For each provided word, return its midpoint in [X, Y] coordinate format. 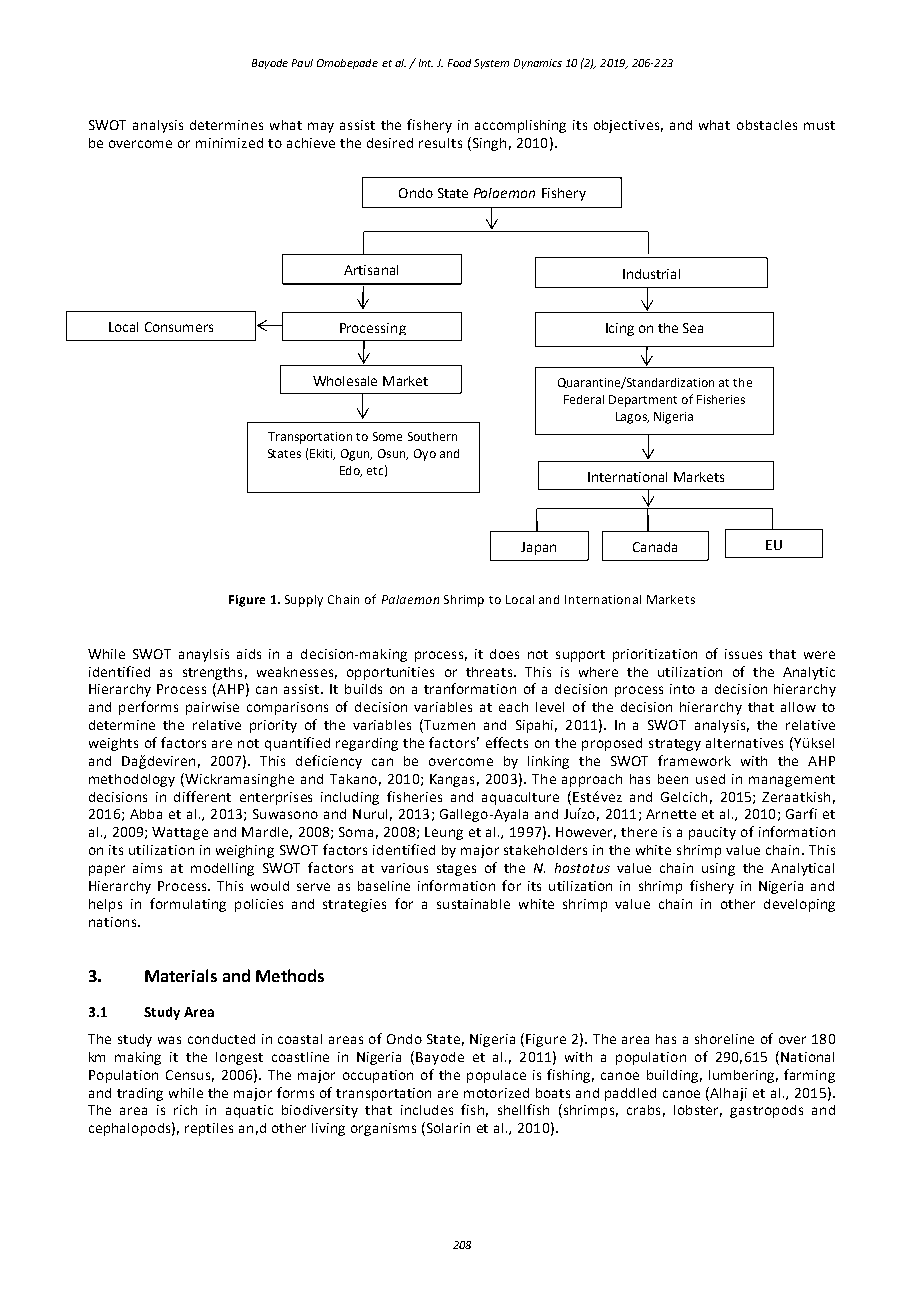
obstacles [767, 125]
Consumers [179, 327]
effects [507, 742]
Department [643, 401]
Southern [432, 436]
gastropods [766, 1111]
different [202, 796]
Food [459, 63]
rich [185, 1110]
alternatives [744, 743]
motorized [496, 1093]
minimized [229, 143]
